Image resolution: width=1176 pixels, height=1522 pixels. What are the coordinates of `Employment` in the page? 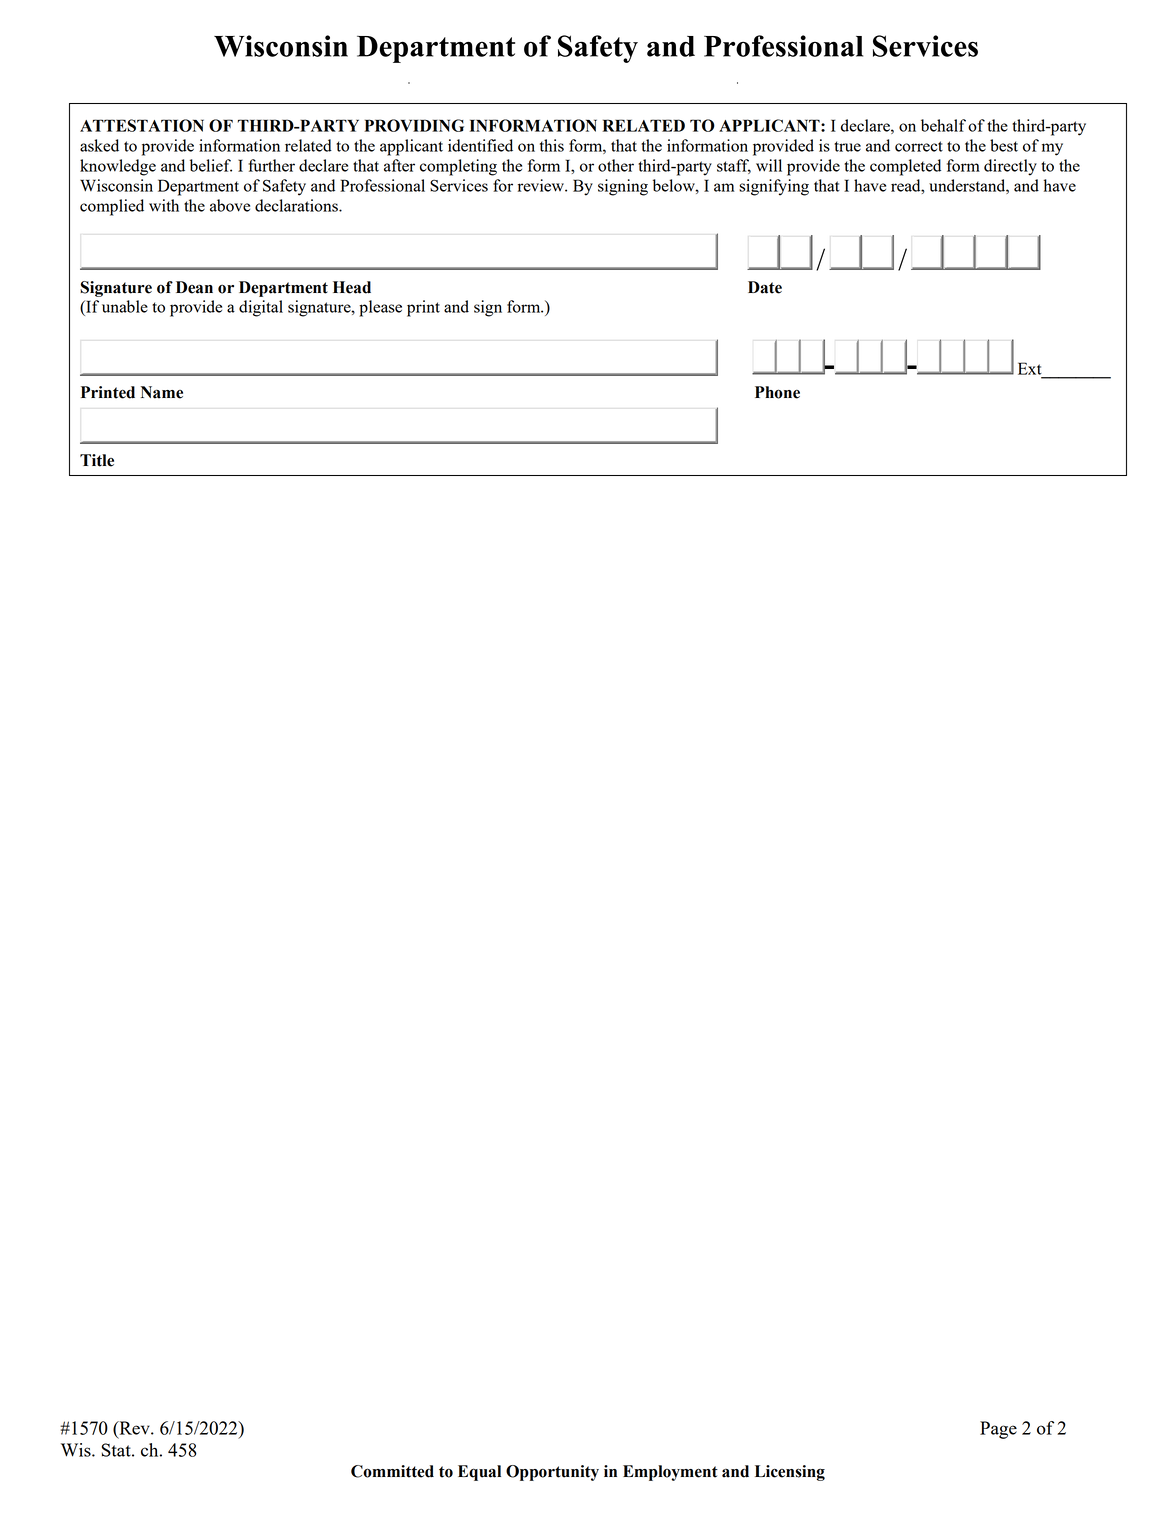 It's located at (670, 1473).
